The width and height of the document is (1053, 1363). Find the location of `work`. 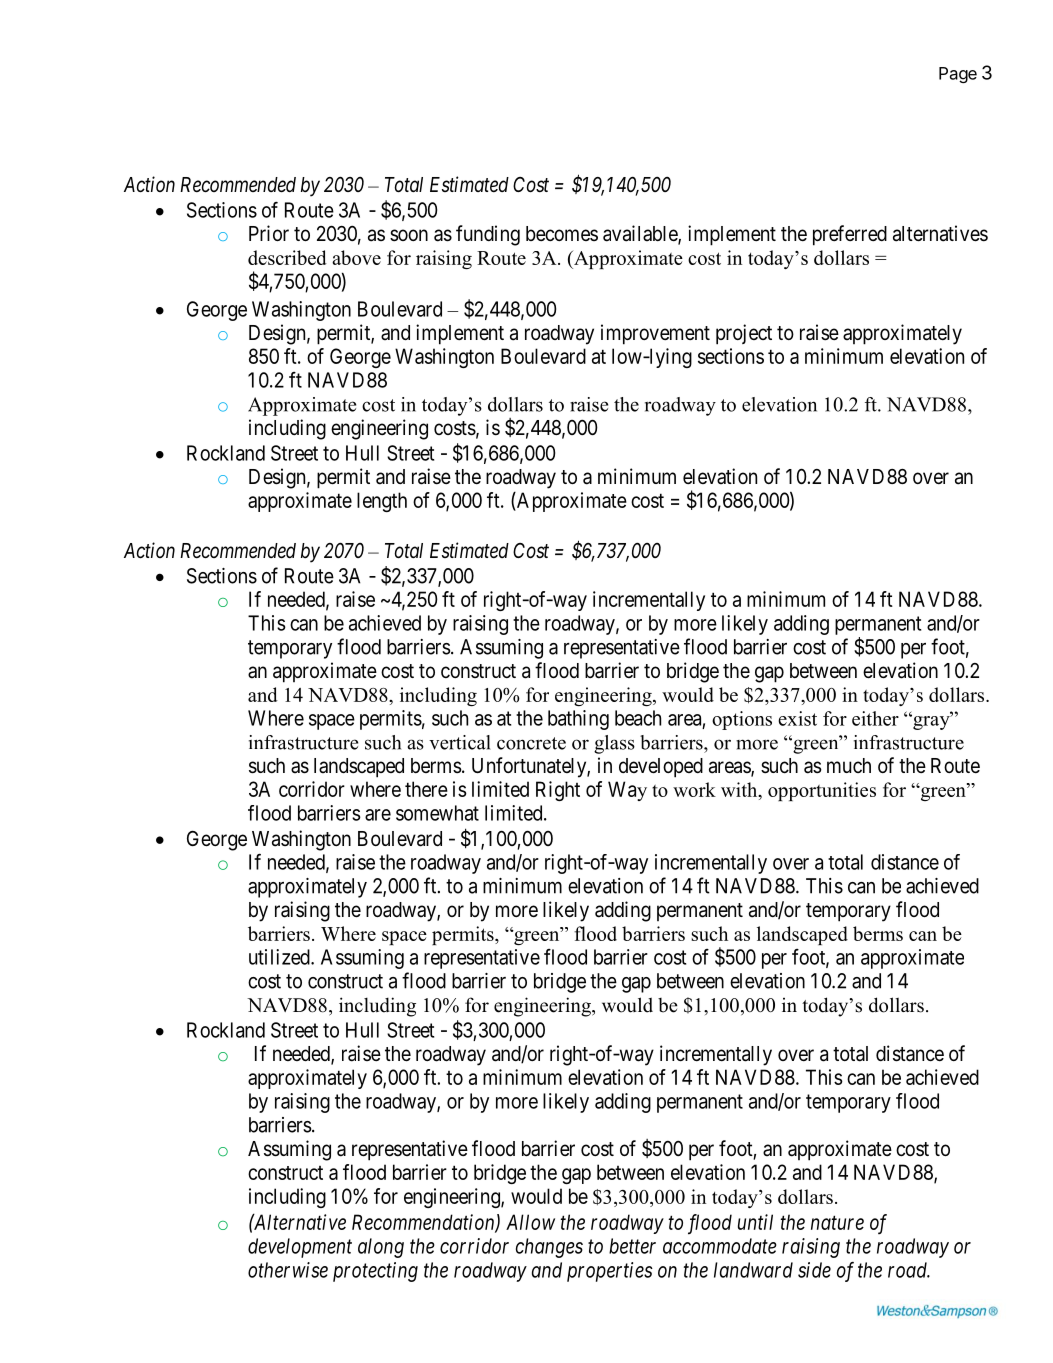

work is located at coordinates (694, 789).
